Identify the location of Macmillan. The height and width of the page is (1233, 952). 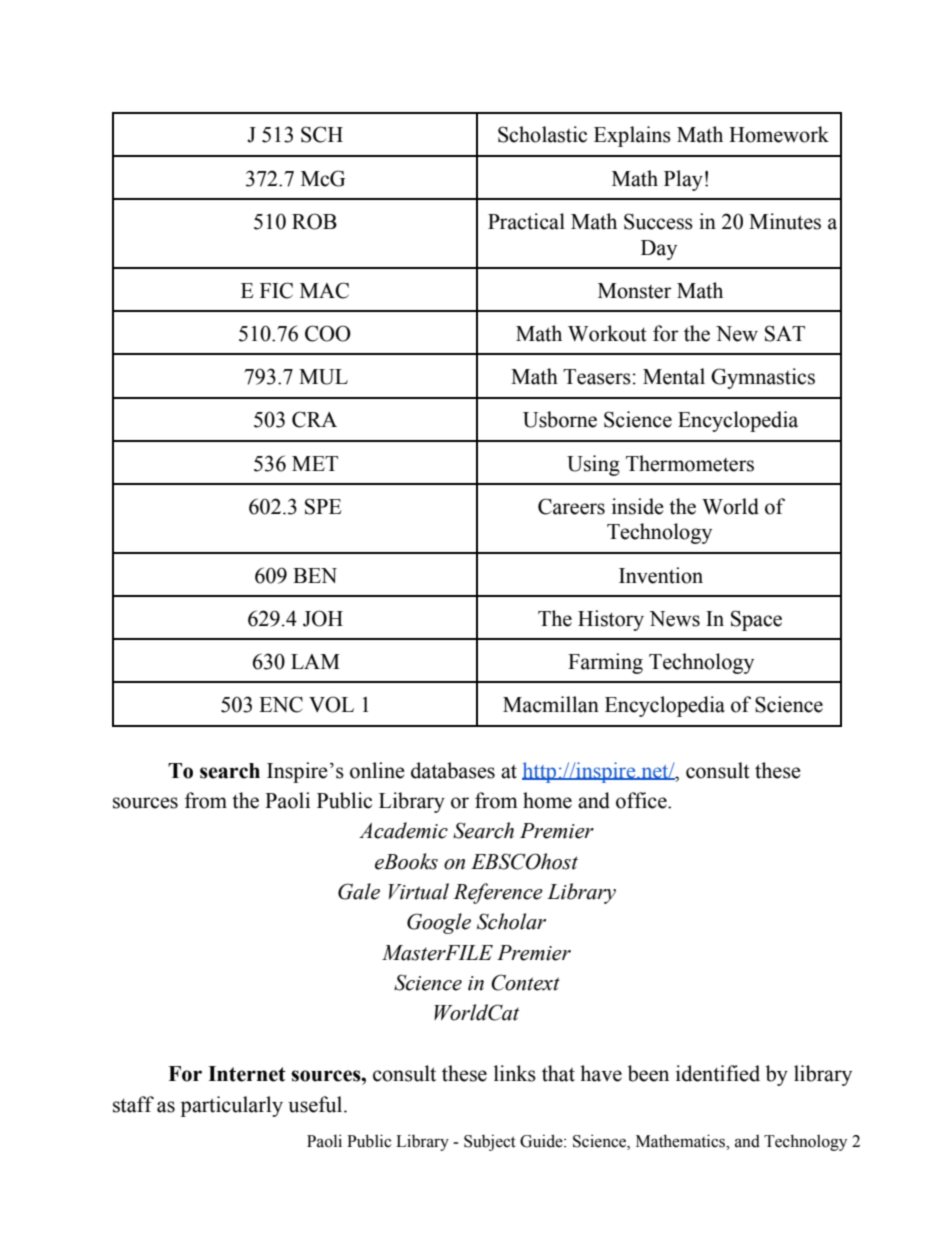
(551, 704).
